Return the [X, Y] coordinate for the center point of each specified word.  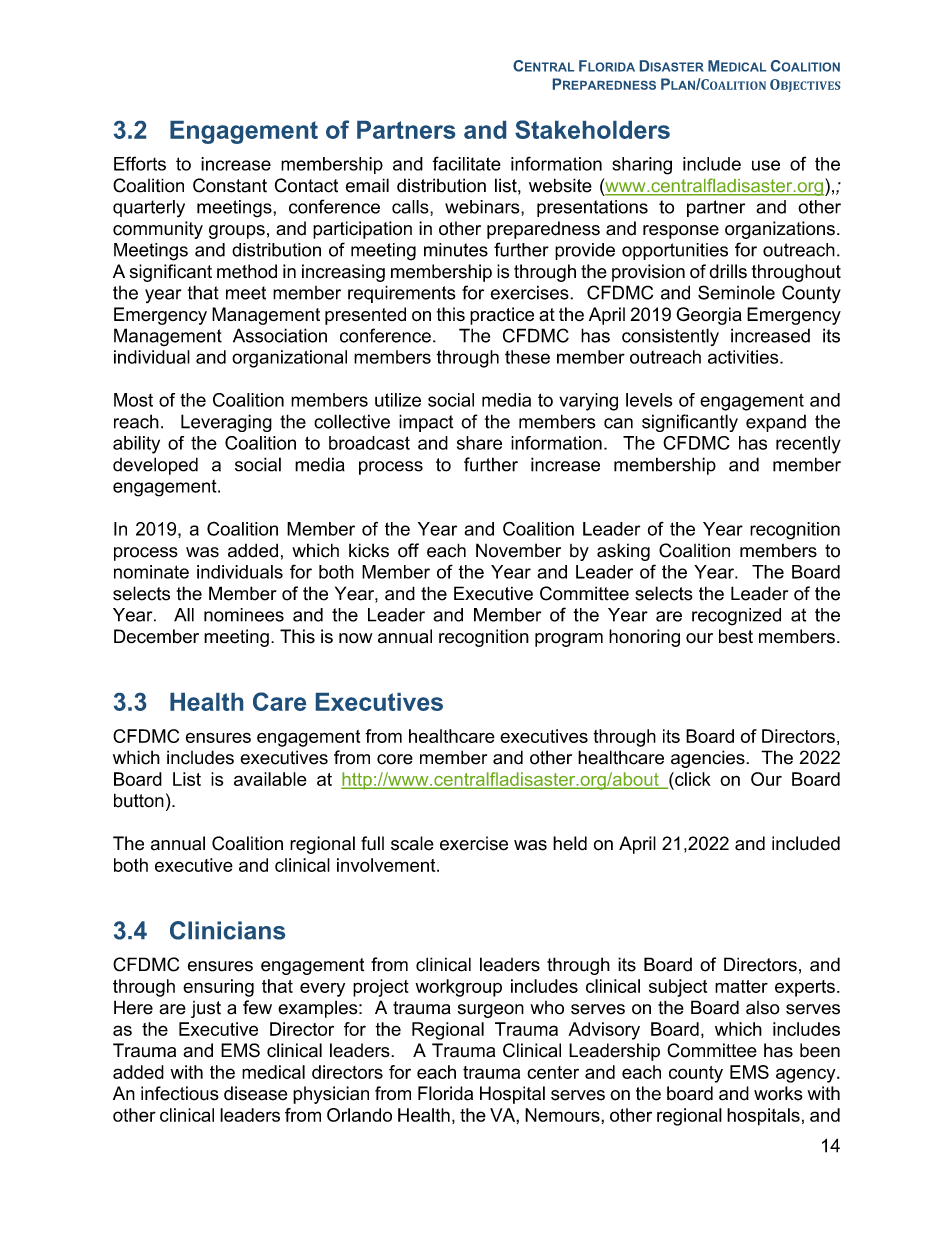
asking [623, 552]
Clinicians [227, 930]
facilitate [466, 163]
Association [280, 335]
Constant [230, 185]
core [395, 759]
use [766, 165]
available [270, 779]
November [518, 550]
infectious [180, 1093]
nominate [151, 572]
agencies [709, 759]
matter [741, 986]
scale [412, 843]
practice [502, 316]
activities [744, 357]
